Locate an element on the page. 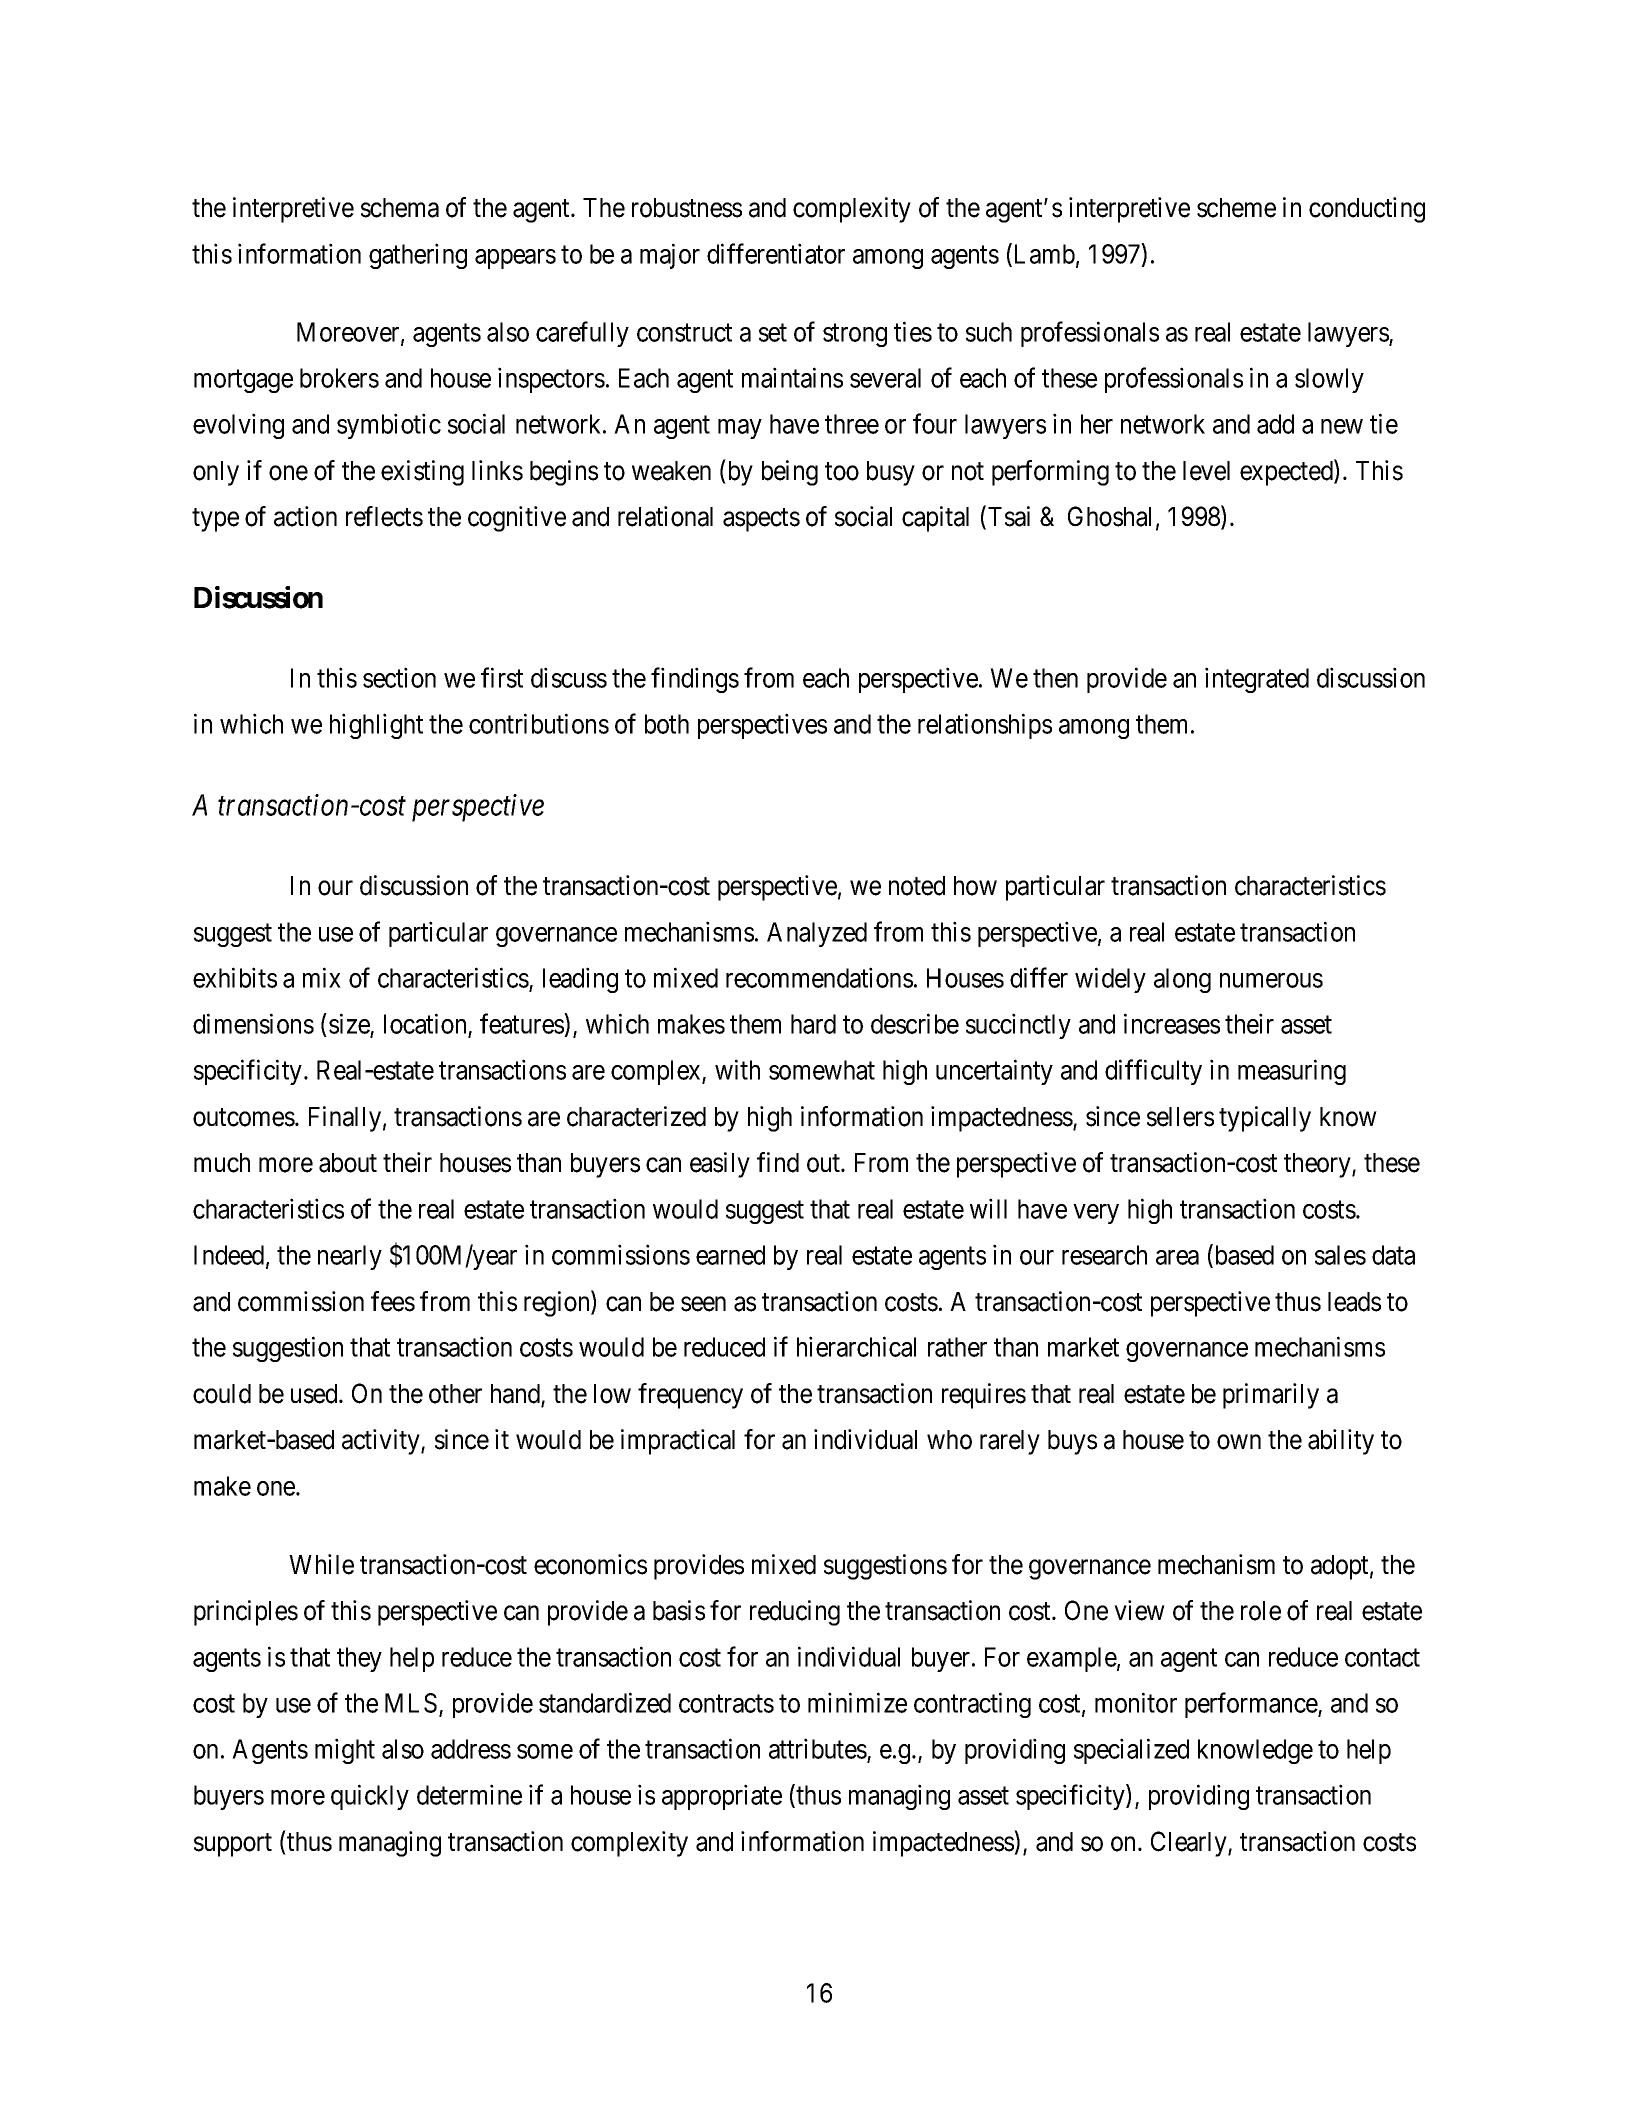 The image size is (1639, 2121). both is located at coordinates (667, 724).
